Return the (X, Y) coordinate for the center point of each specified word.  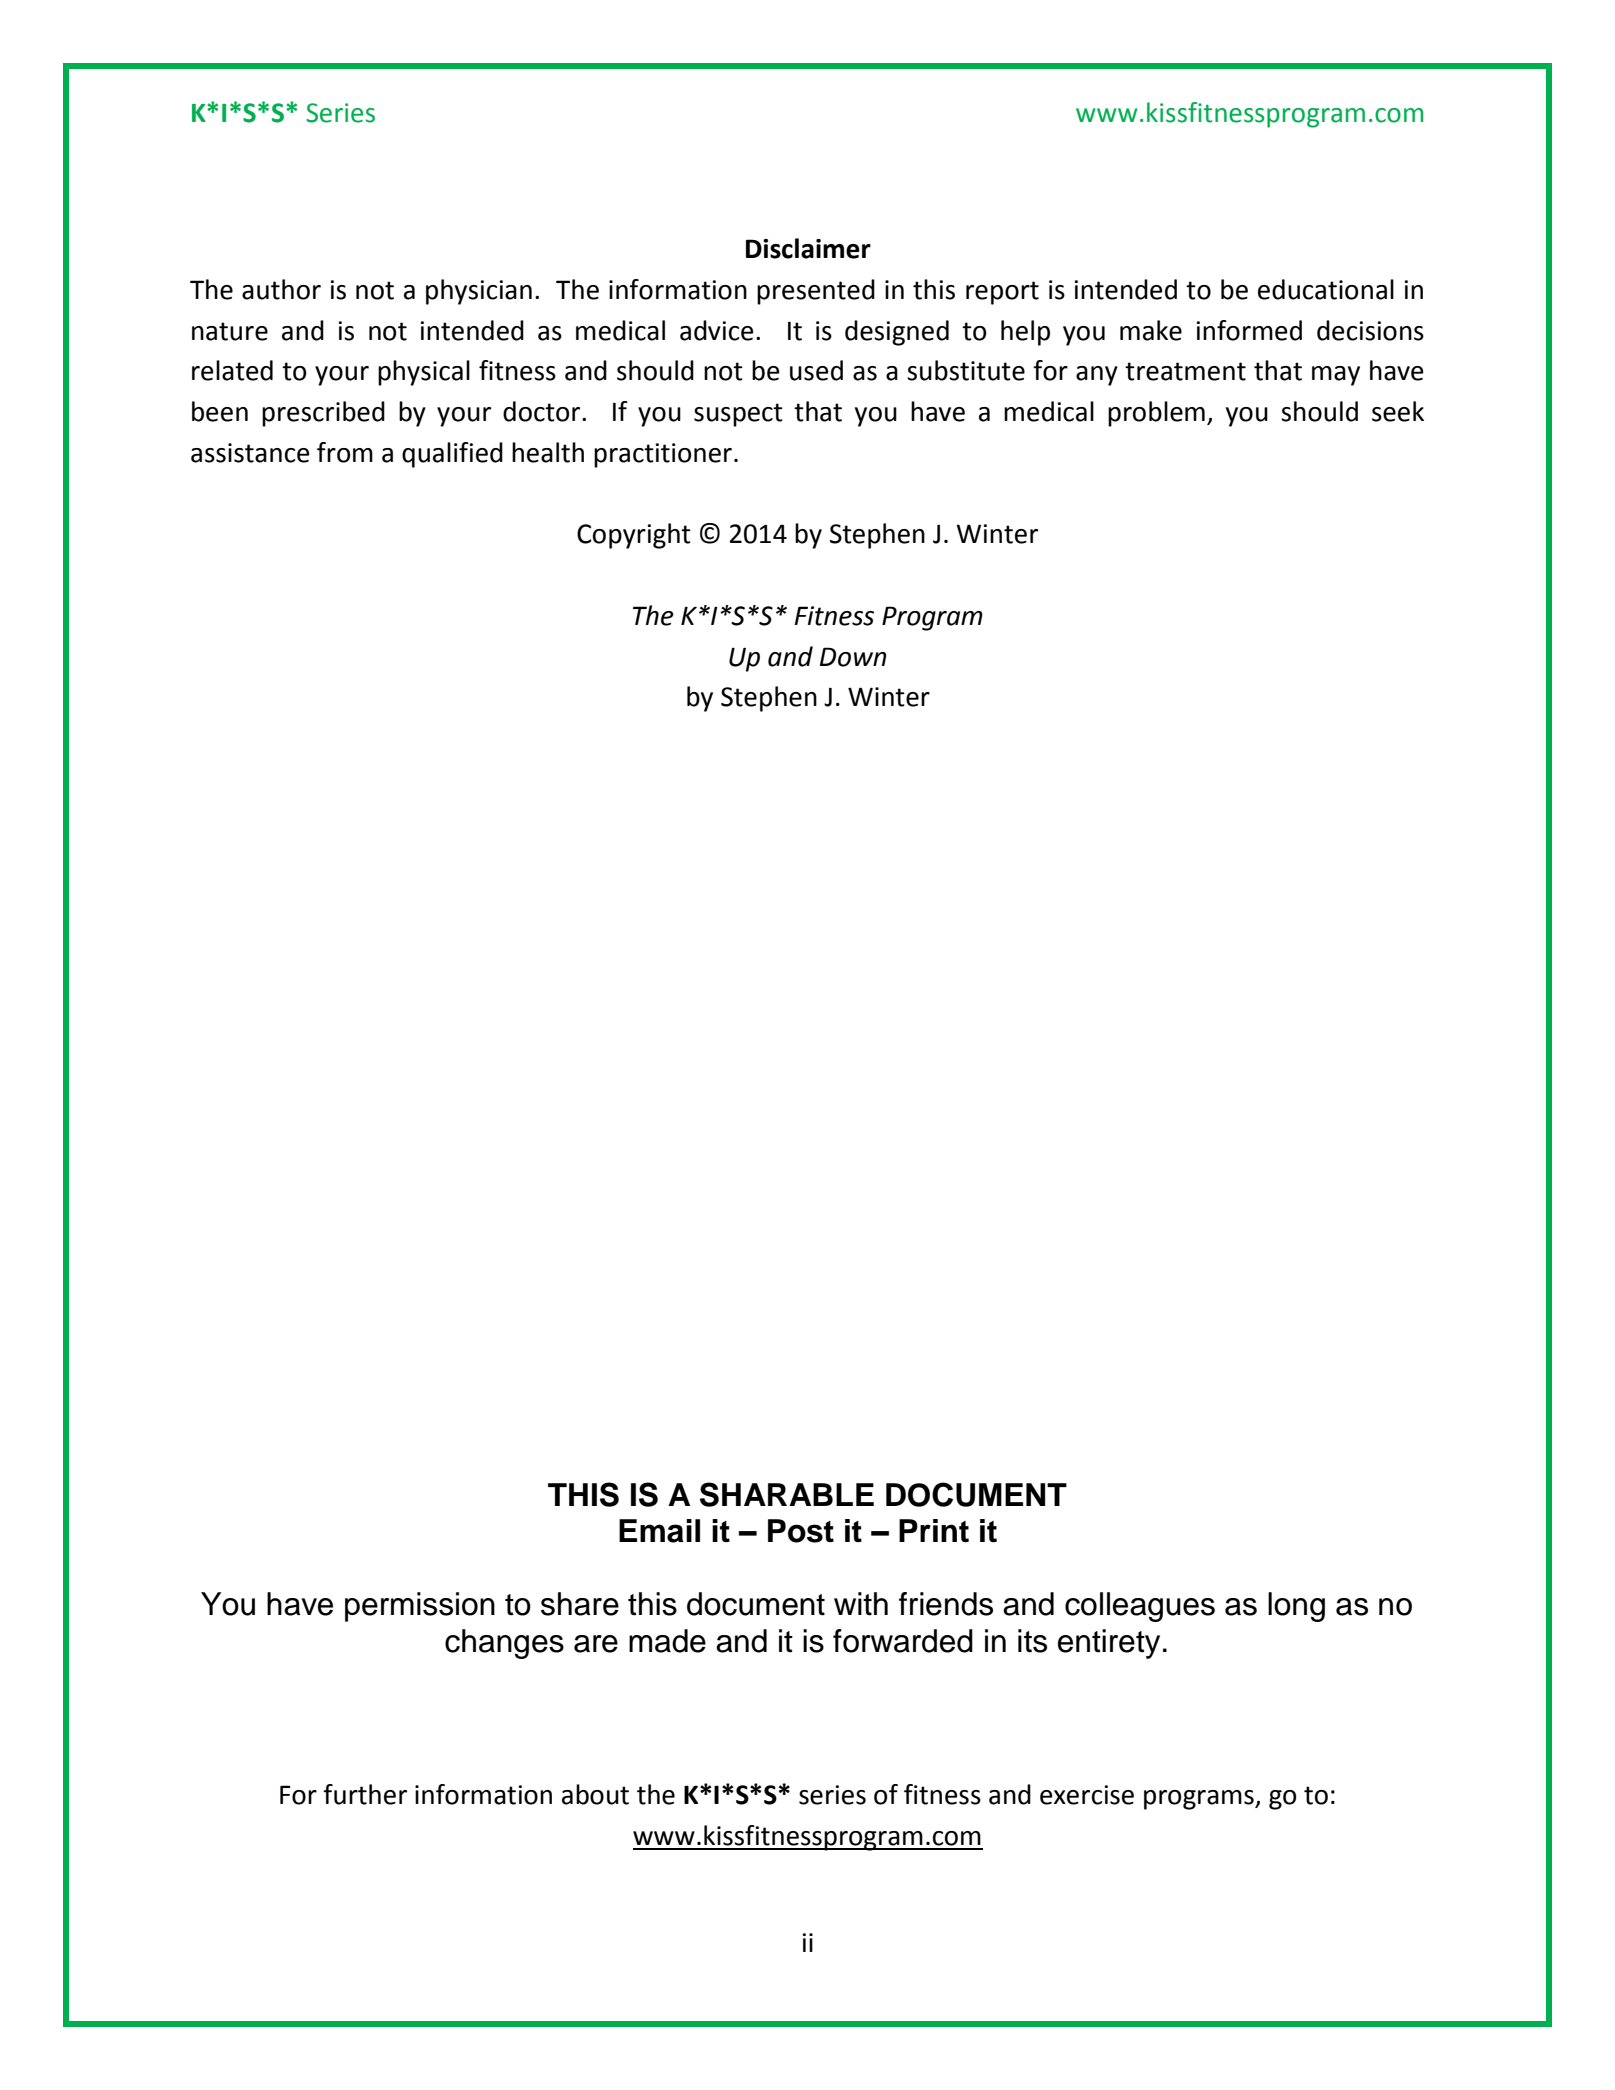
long (1296, 1607)
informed (1249, 330)
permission (420, 1607)
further (365, 1794)
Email (659, 1531)
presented (816, 292)
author (281, 289)
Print (934, 1531)
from (345, 452)
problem (1156, 414)
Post (801, 1531)
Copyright (634, 536)
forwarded (903, 1641)
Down (853, 657)
